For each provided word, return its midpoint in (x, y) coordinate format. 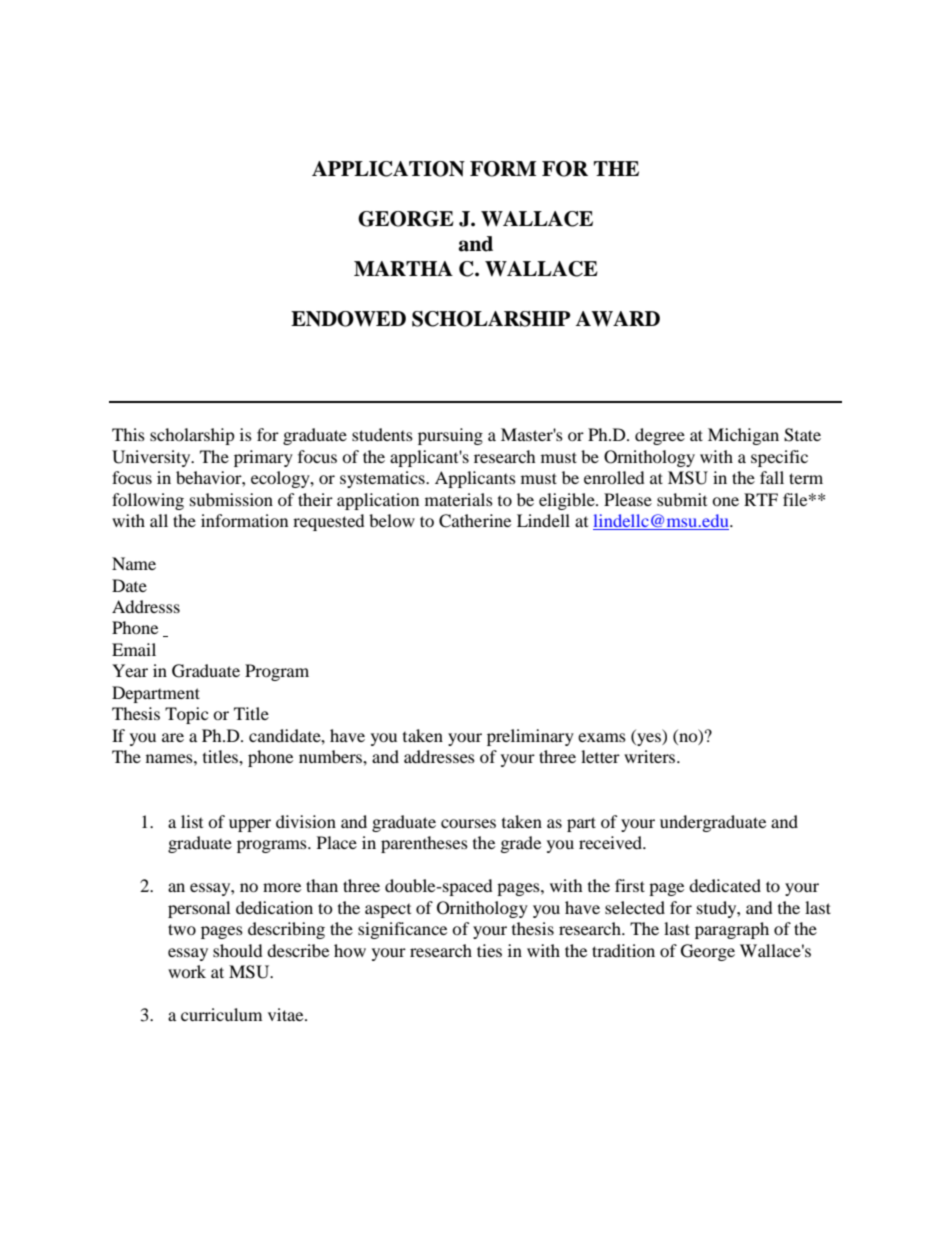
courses (468, 823)
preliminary (530, 737)
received (612, 842)
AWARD (617, 319)
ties (489, 950)
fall (772, 477)
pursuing (450, 436)
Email (134, 649)
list (192, 821)
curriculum (221, 1014)
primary (263, 458)
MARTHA (403, 268)
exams (602, 737)
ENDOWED (348, 319)
